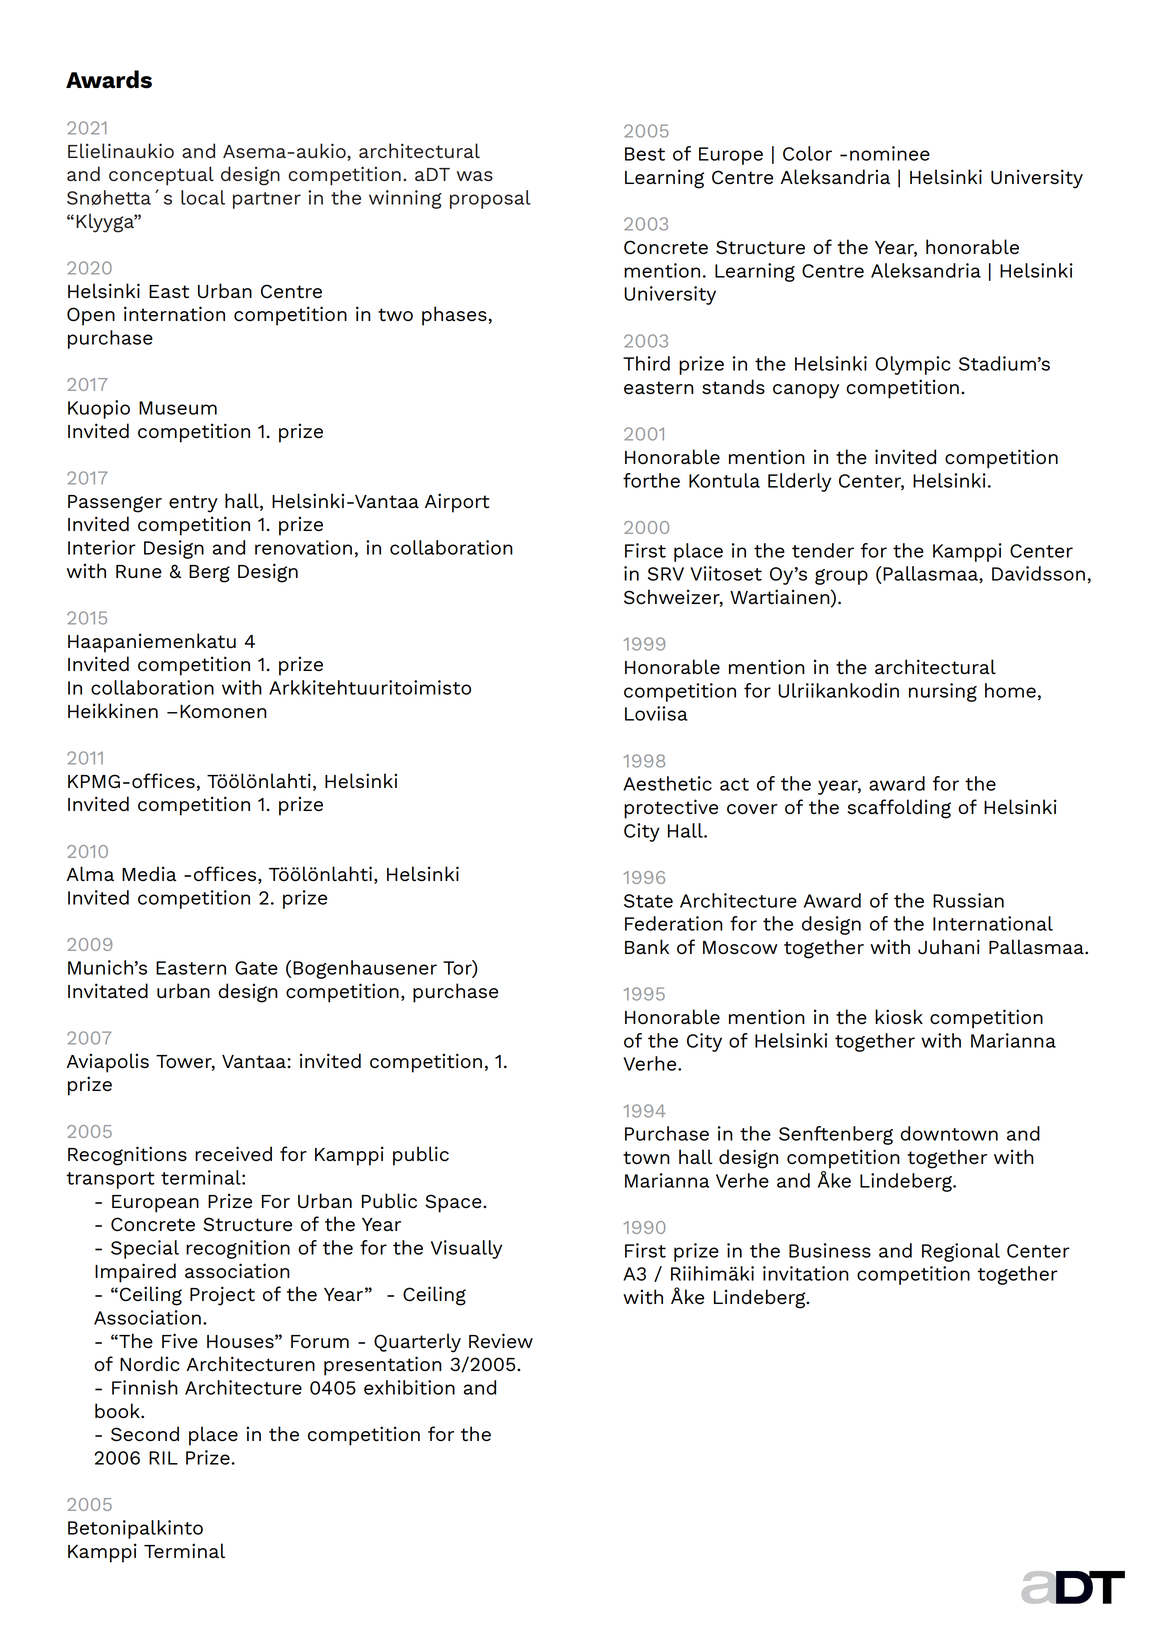 The height and width of the screenshot is (1637, 1158). What do you see at coordinates (890, 153) in the screenshot?
I see `nominee` at bounding box center [890, 153].
